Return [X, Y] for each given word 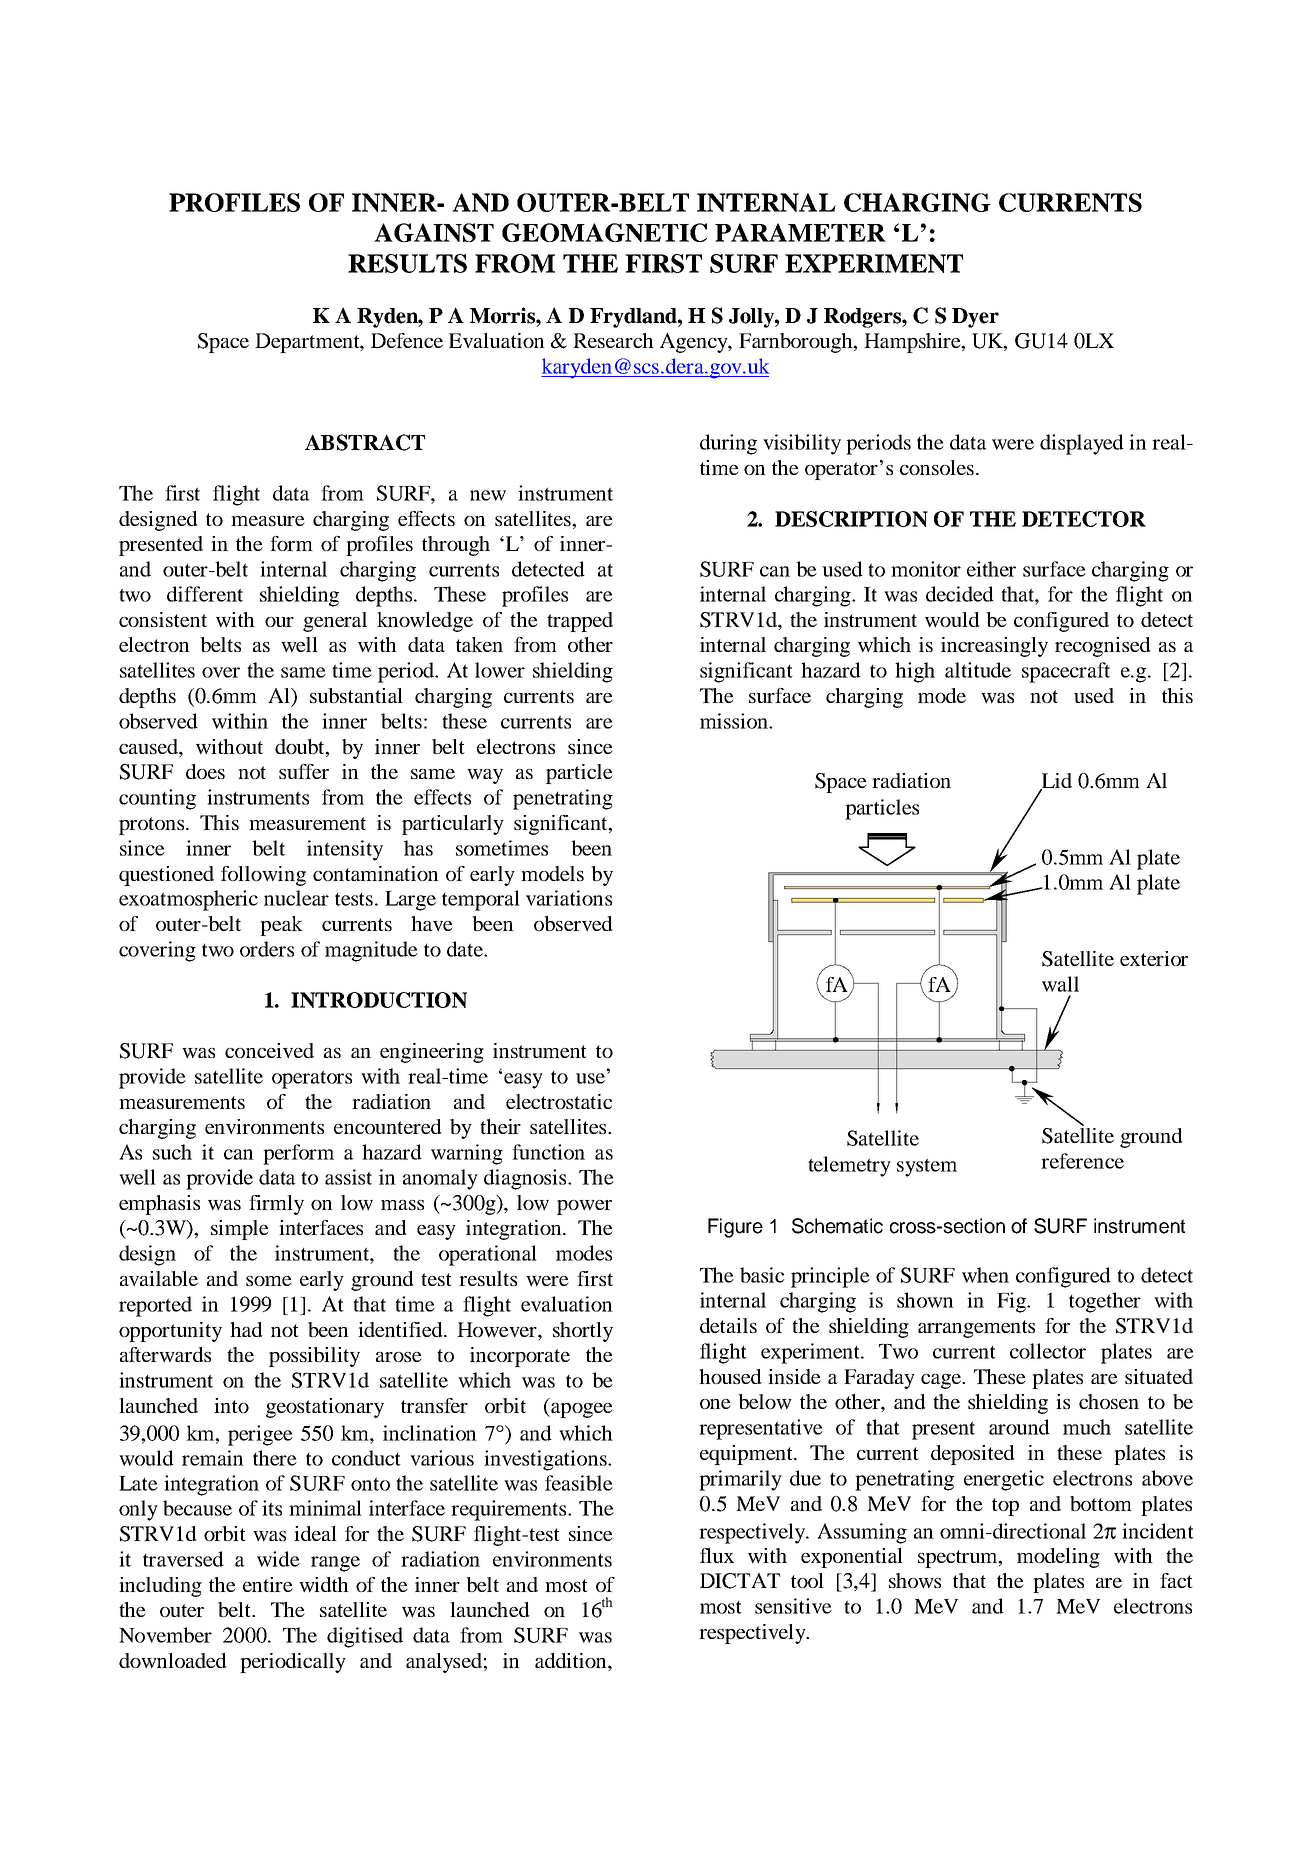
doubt [301, 747]
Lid [1056, 782]
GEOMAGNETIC [604, 232]
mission [735, 721]
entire [268, 1584]
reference [1082, 1161]
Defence [407, 340]
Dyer [975, 318]
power [584, 1207]
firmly [276, 1205]
